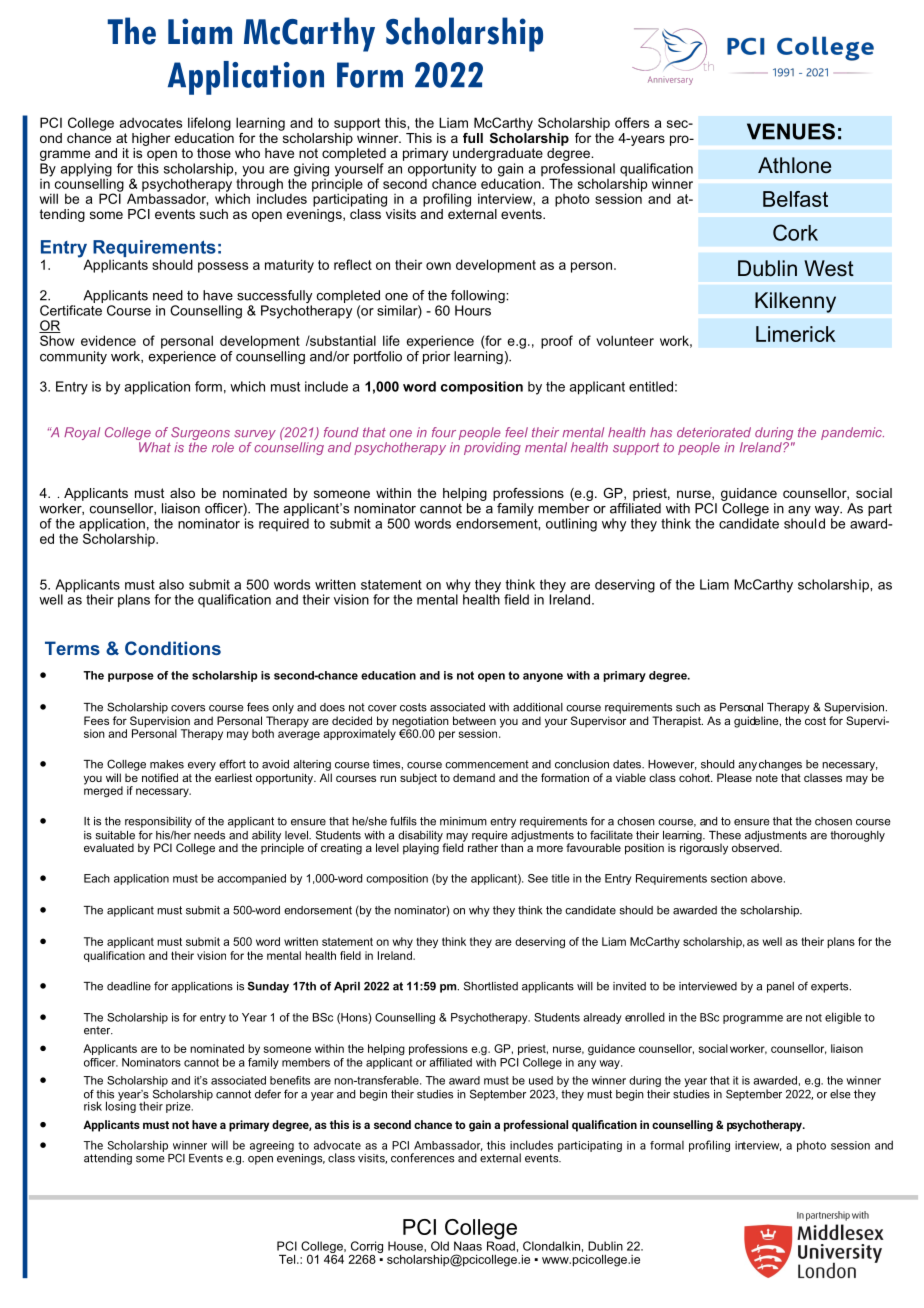 This image has height=1308, width=924. I want to click on Shortlisted, so click(491, 986).
